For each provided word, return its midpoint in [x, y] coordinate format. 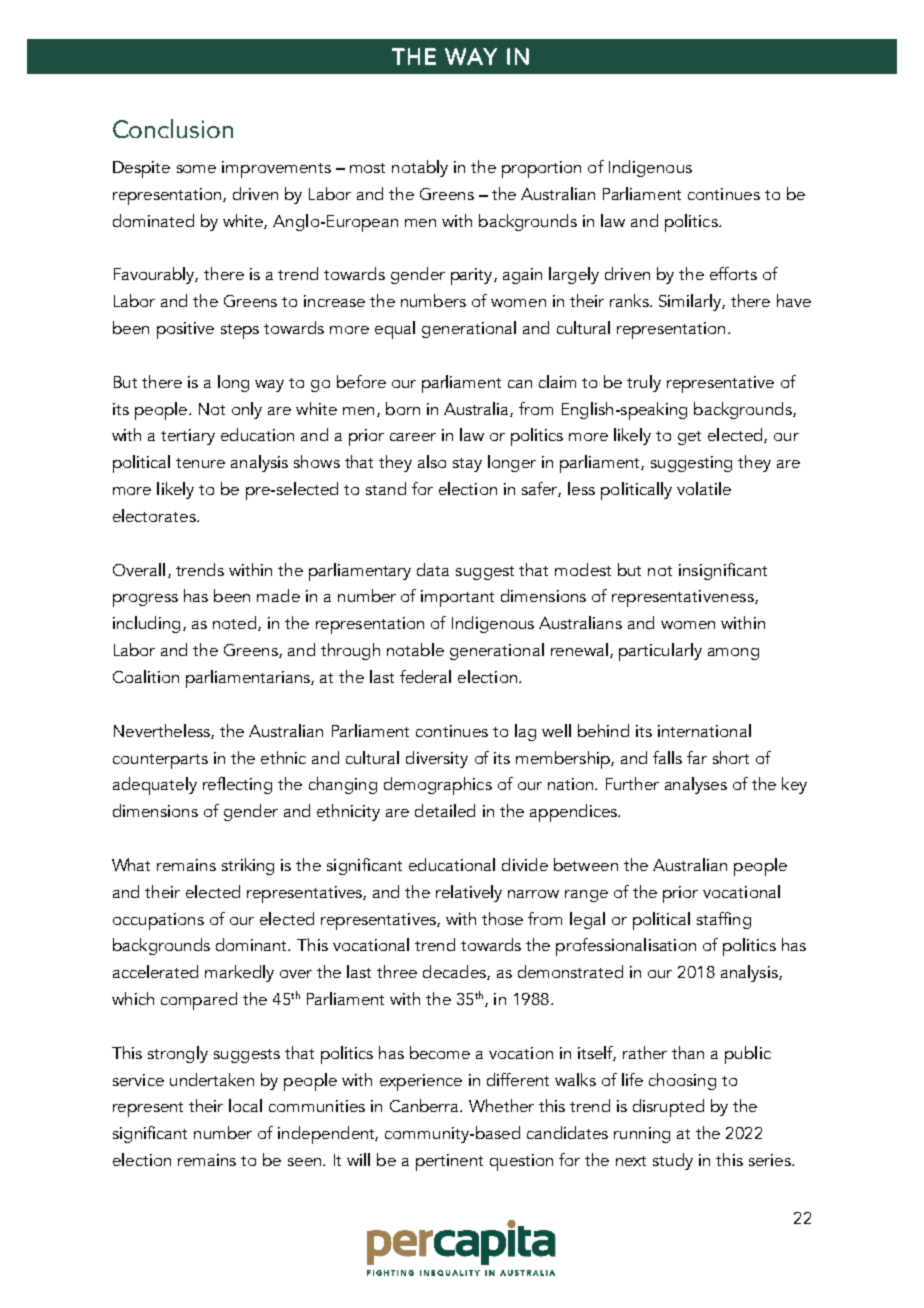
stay [467, 465]
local [245, 1105]
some [196, 169]
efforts [733, 273]
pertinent [449, 1162]
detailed [445, 810]
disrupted [668, 1108]
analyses [696, 785]
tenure [200, 463]
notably [420, 168]
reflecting [237, 785]
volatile [704, 488]
